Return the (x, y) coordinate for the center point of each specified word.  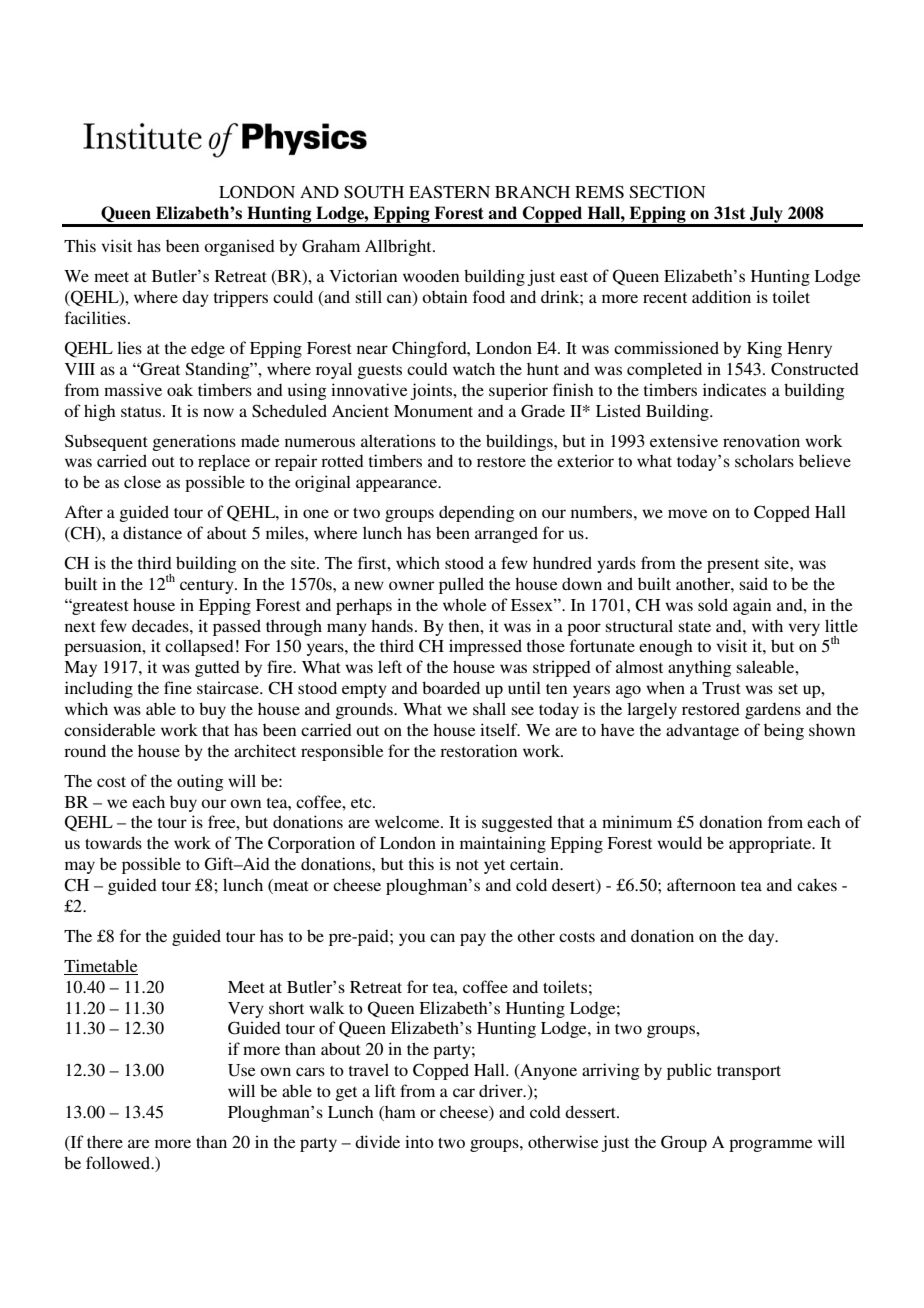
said (754, 583)
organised (239, 247)
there (105, 1141)
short (286, 1008)
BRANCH (532, 192)
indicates (734, 389)
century (208, 587)
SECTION (667, 192)
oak (180, 389)
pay (473, 939)
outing (200, 782)
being (784, 731)
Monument (433, 411)
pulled (461, 585)
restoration (478, 750)
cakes (817, 885)
